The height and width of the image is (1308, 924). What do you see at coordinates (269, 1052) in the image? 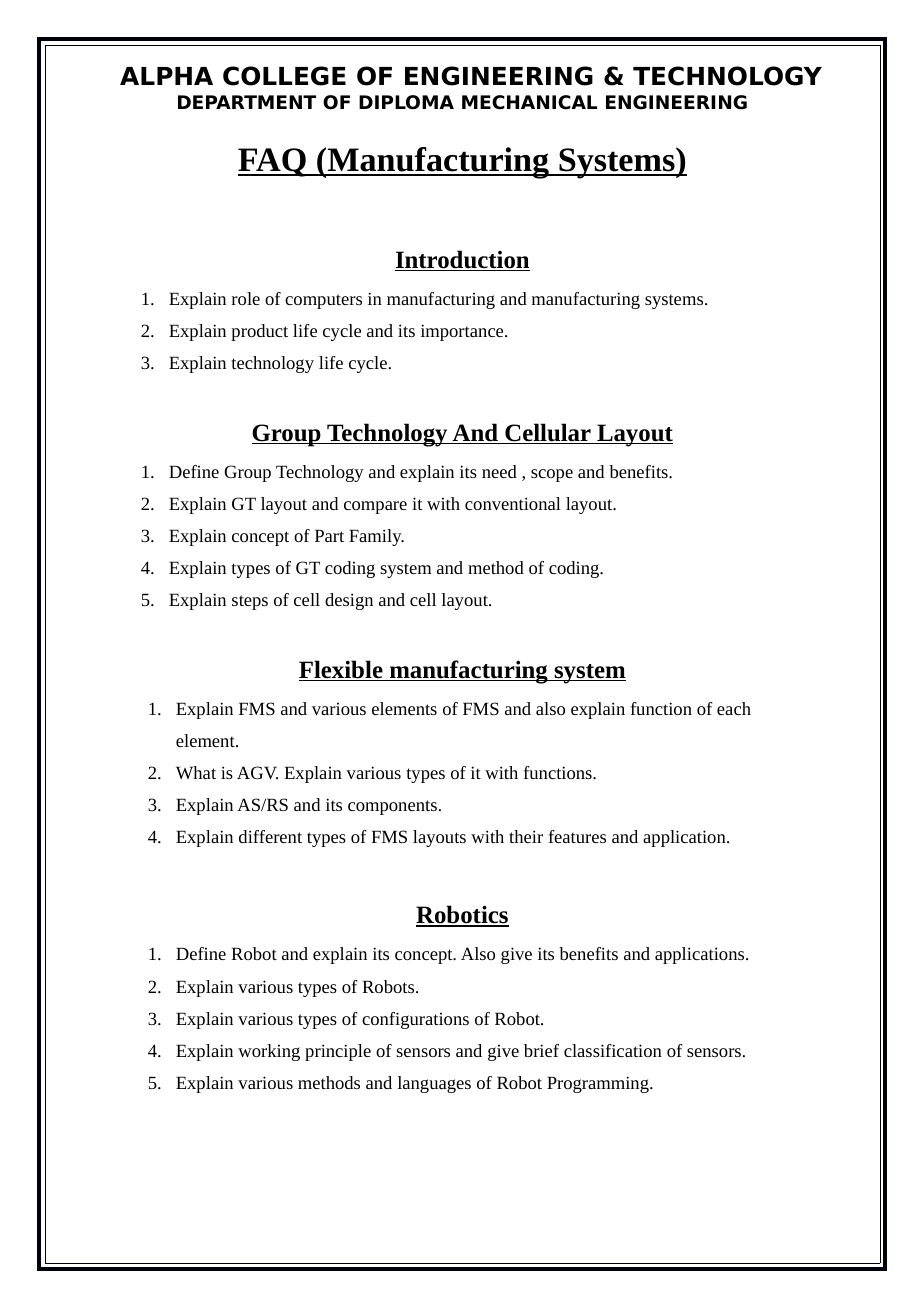
I see `working` at bounding box center [269, 1052].
